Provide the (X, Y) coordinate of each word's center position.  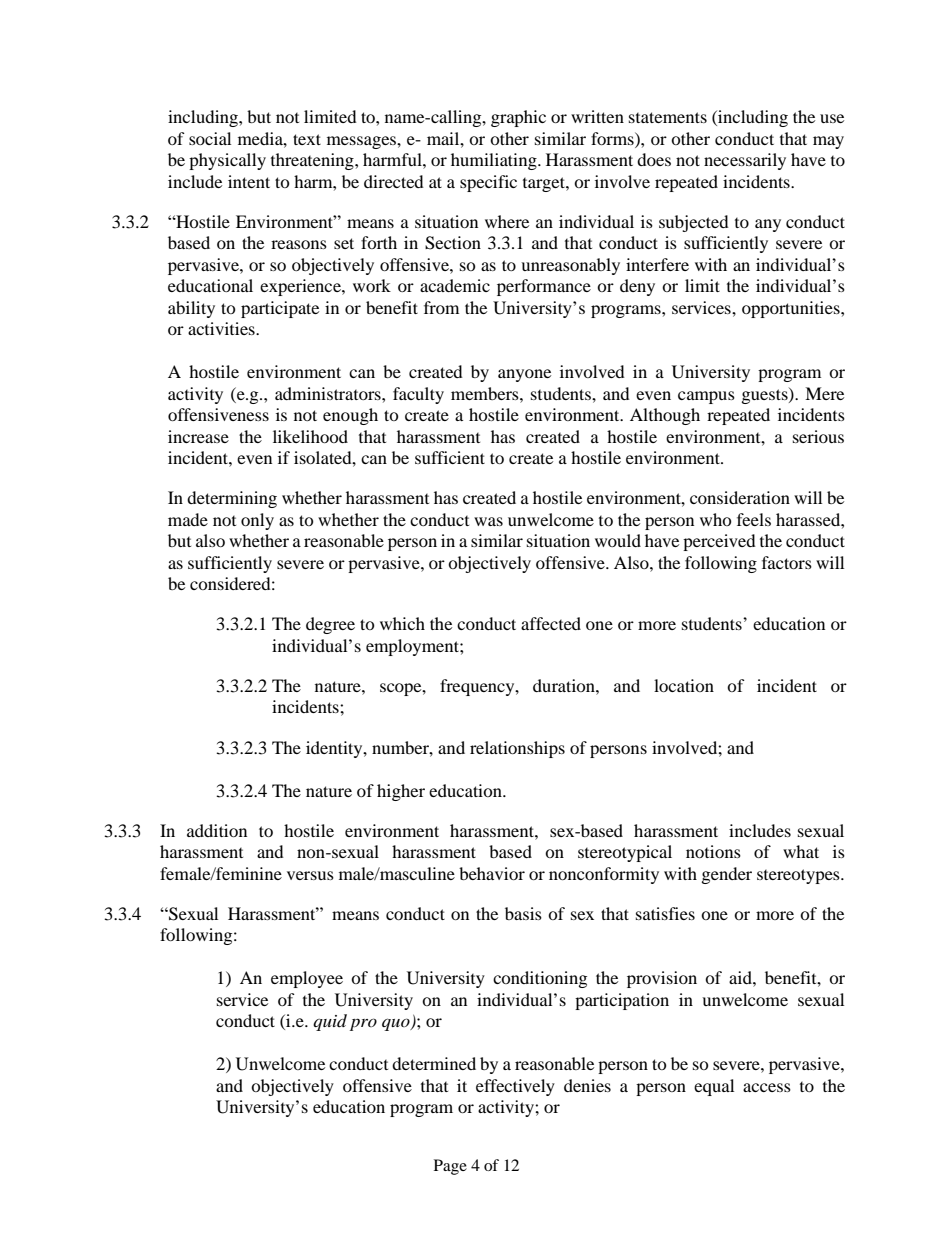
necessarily (745, 161)
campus (706, 397)
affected (551, 623)
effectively (515, 1087)
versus (310, 875)
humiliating (495, 161)
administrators (329, 393)
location (684, 685)
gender (727, 875)
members (486, 393)
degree (330, 625)
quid (330, 1022)
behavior (492, 873)
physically (227, 161)
